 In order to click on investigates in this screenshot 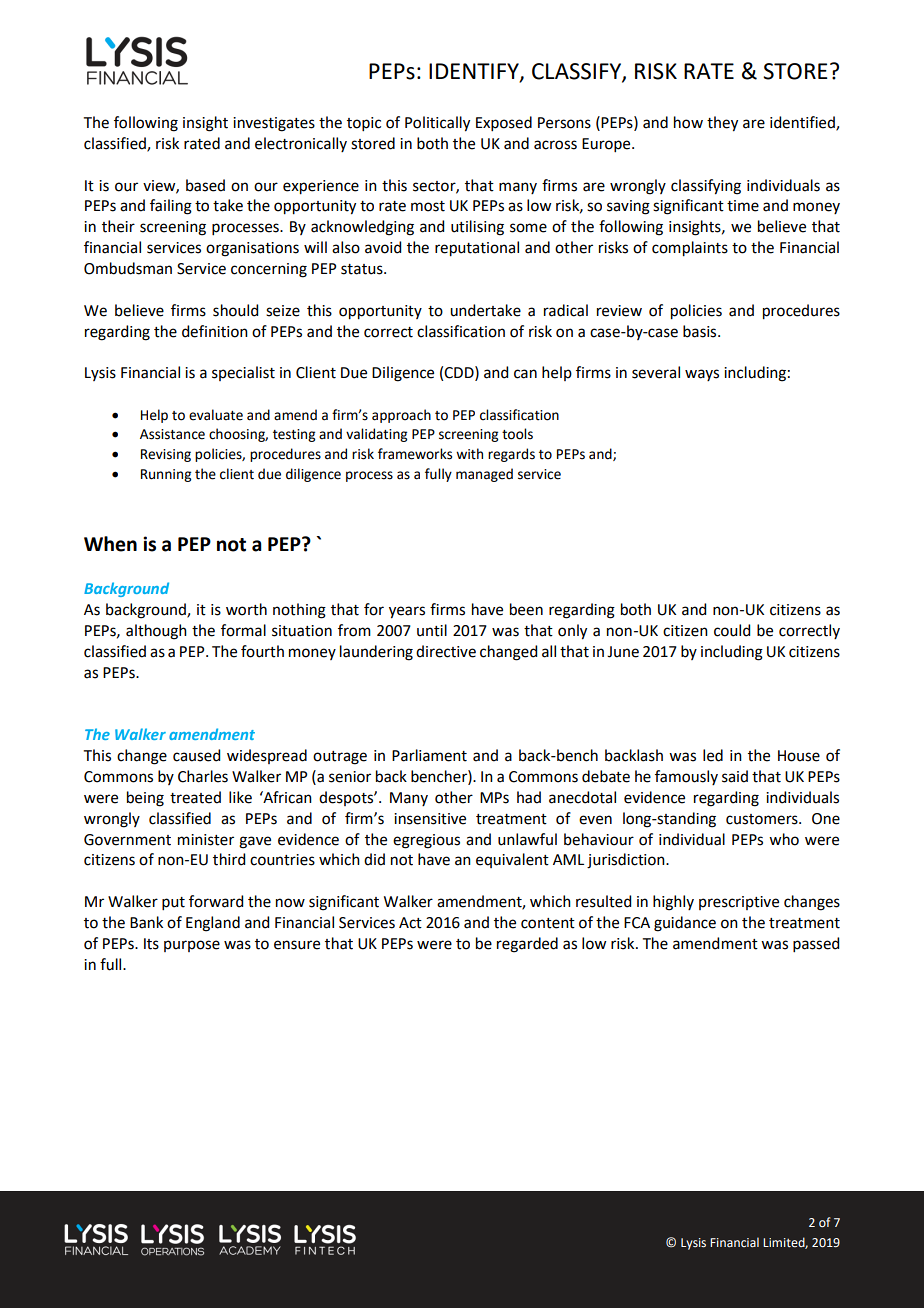, I will do `click(274, 124)`.
